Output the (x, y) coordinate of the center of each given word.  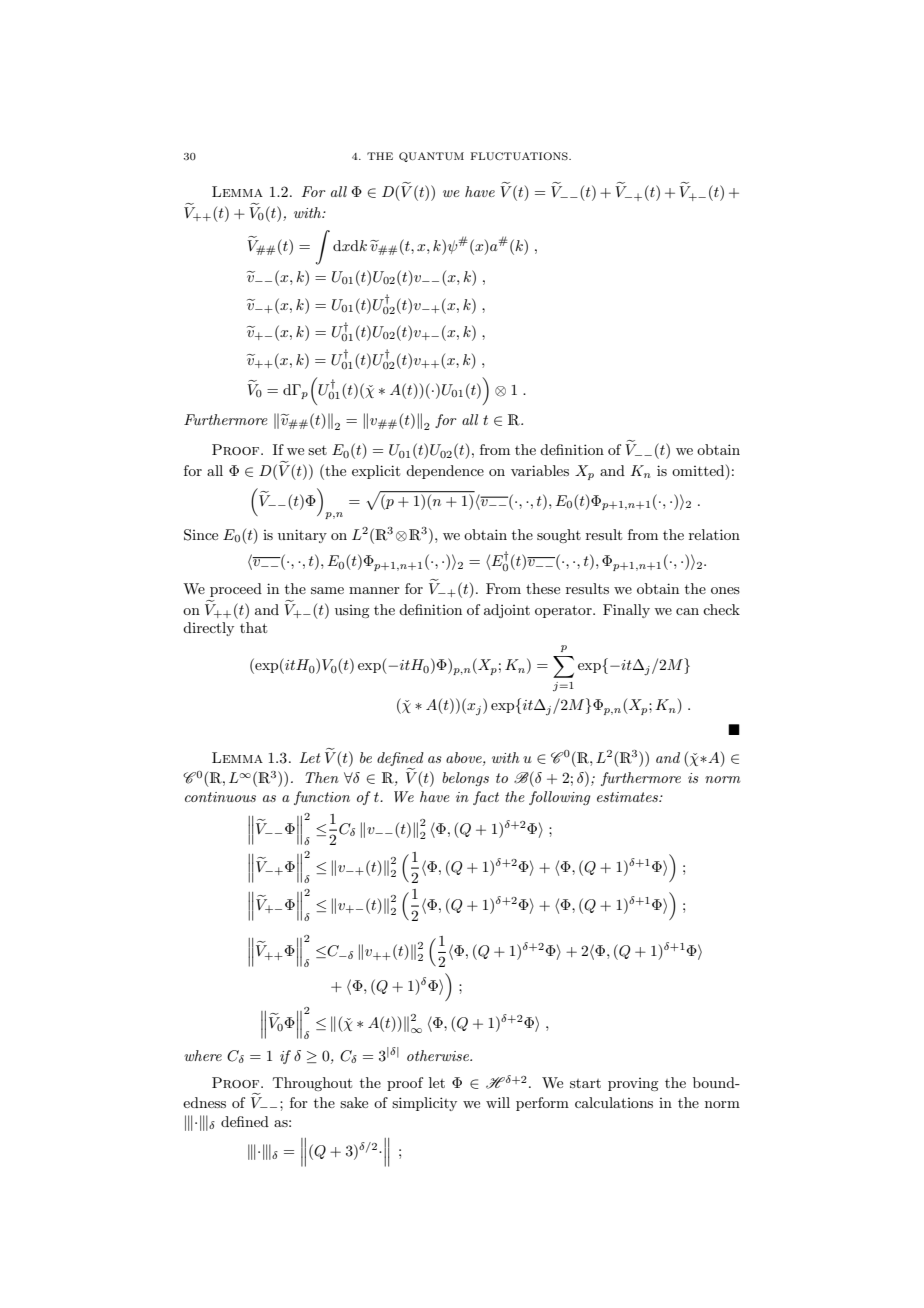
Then (322, 777)
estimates (628, 797)
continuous (220, 797)
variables (540, 470)
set (317, 450)
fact (486, 798)
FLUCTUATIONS (520, 156)
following (559, 798)
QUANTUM (431, 157)
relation (714, 534)
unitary (302, 536)
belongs (465, 779)
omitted (699, 470)
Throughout (312, 1084)
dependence (445, 472)
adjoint (507, 611)
